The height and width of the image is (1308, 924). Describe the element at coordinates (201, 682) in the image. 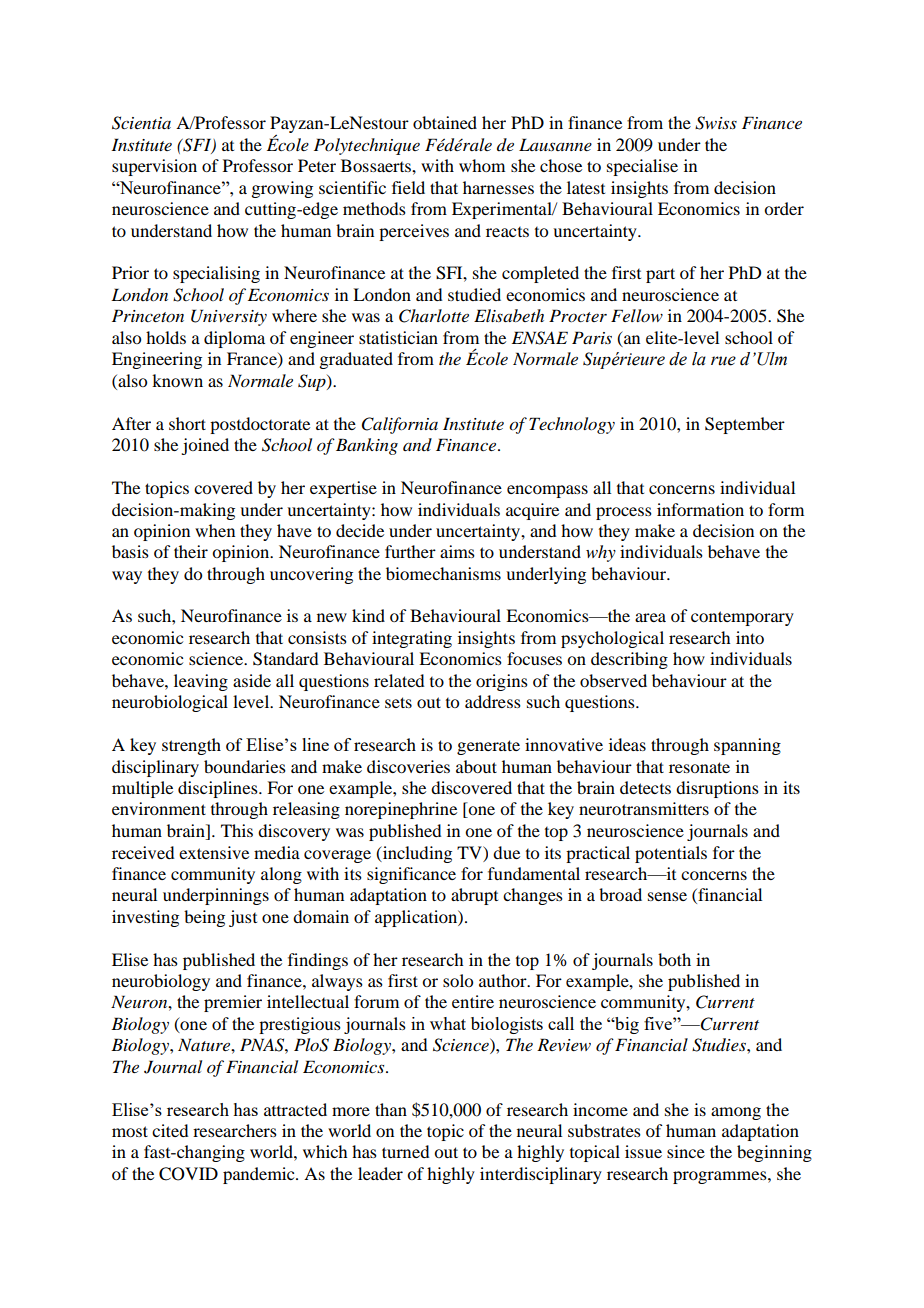

I see `leaving` at that location.
